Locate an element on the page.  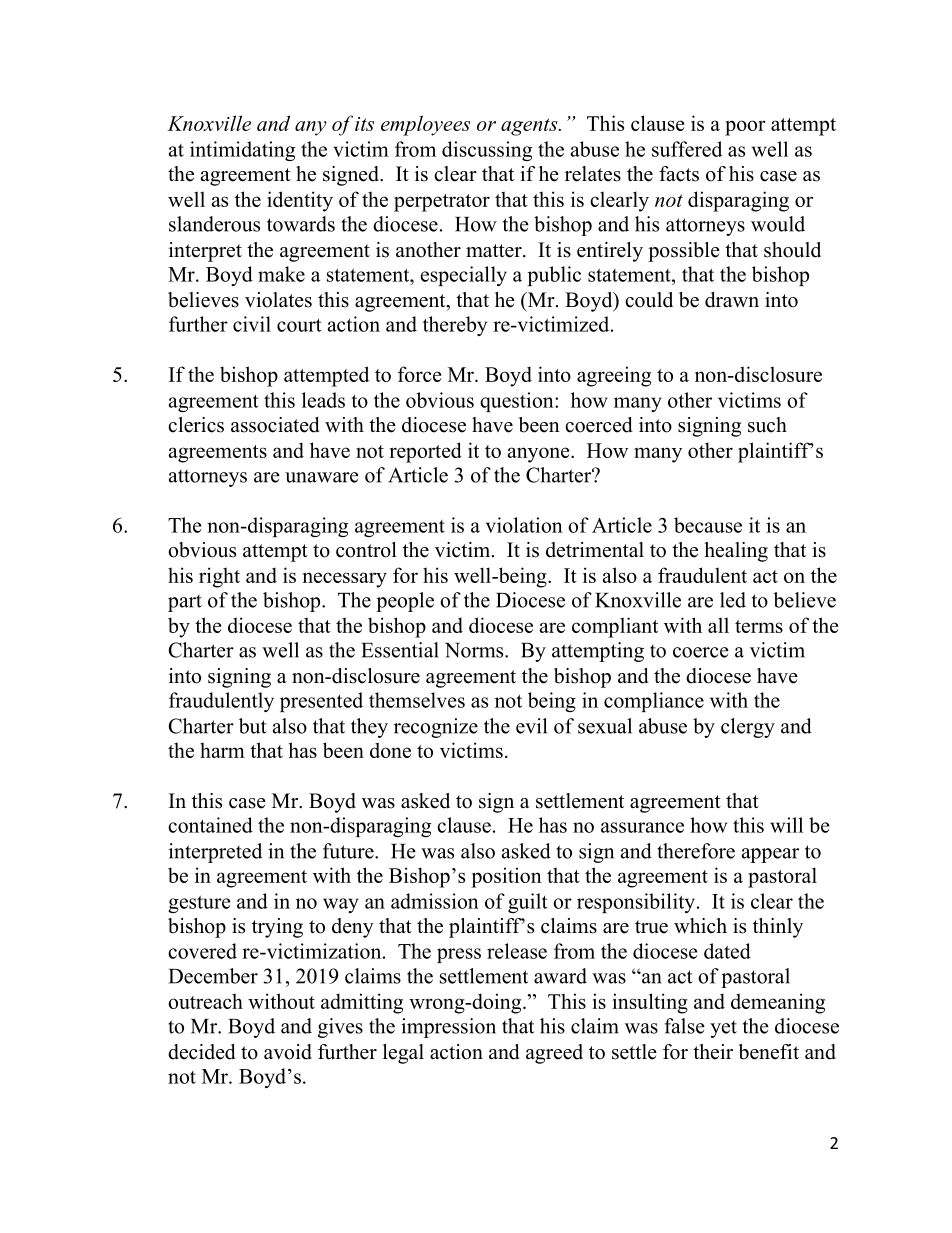
discussing is located at coordinates (487, 151).
